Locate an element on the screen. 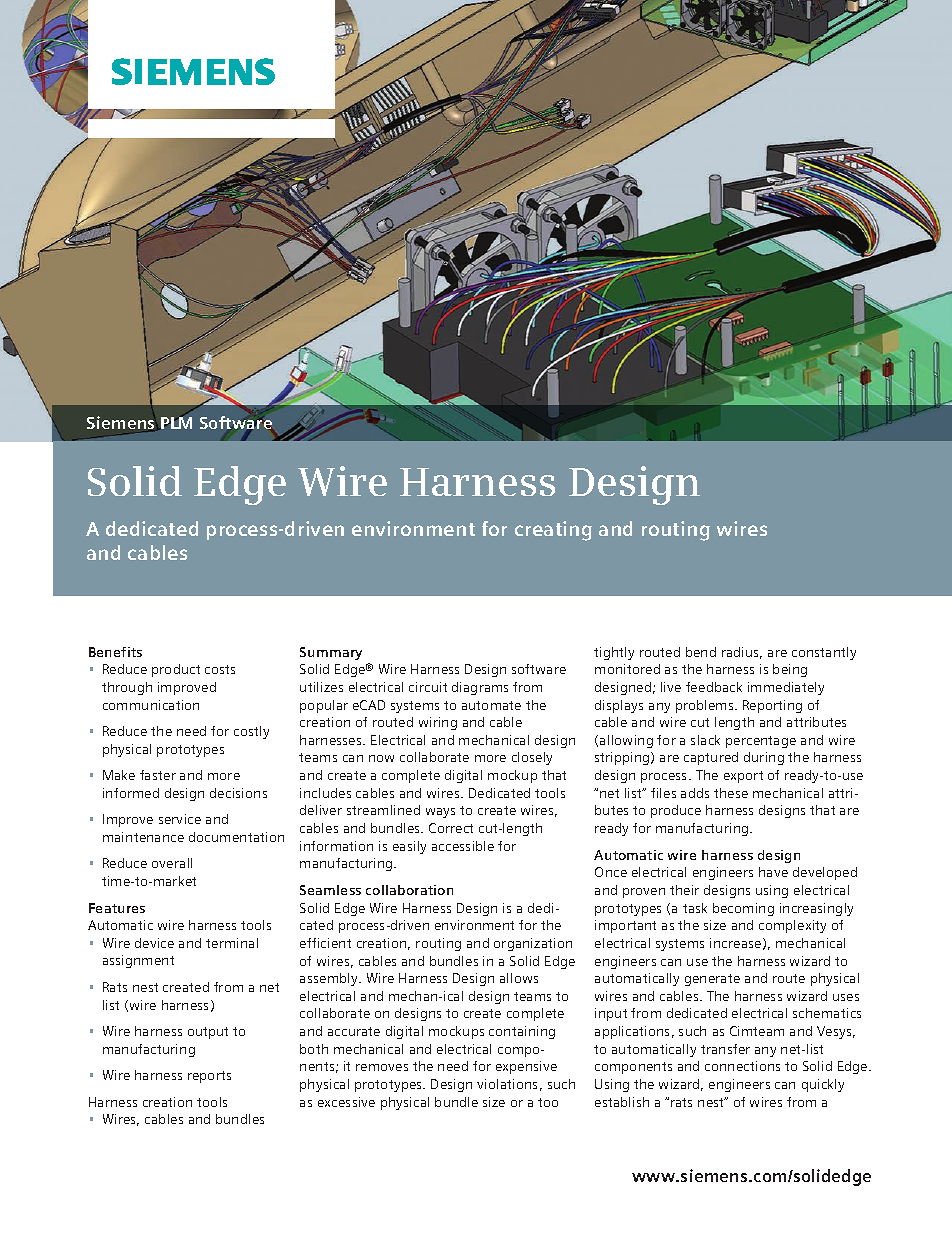 Image resolution: width=952 pixels, height=1233 pixels. organization is located at coordinates (533, 944).
